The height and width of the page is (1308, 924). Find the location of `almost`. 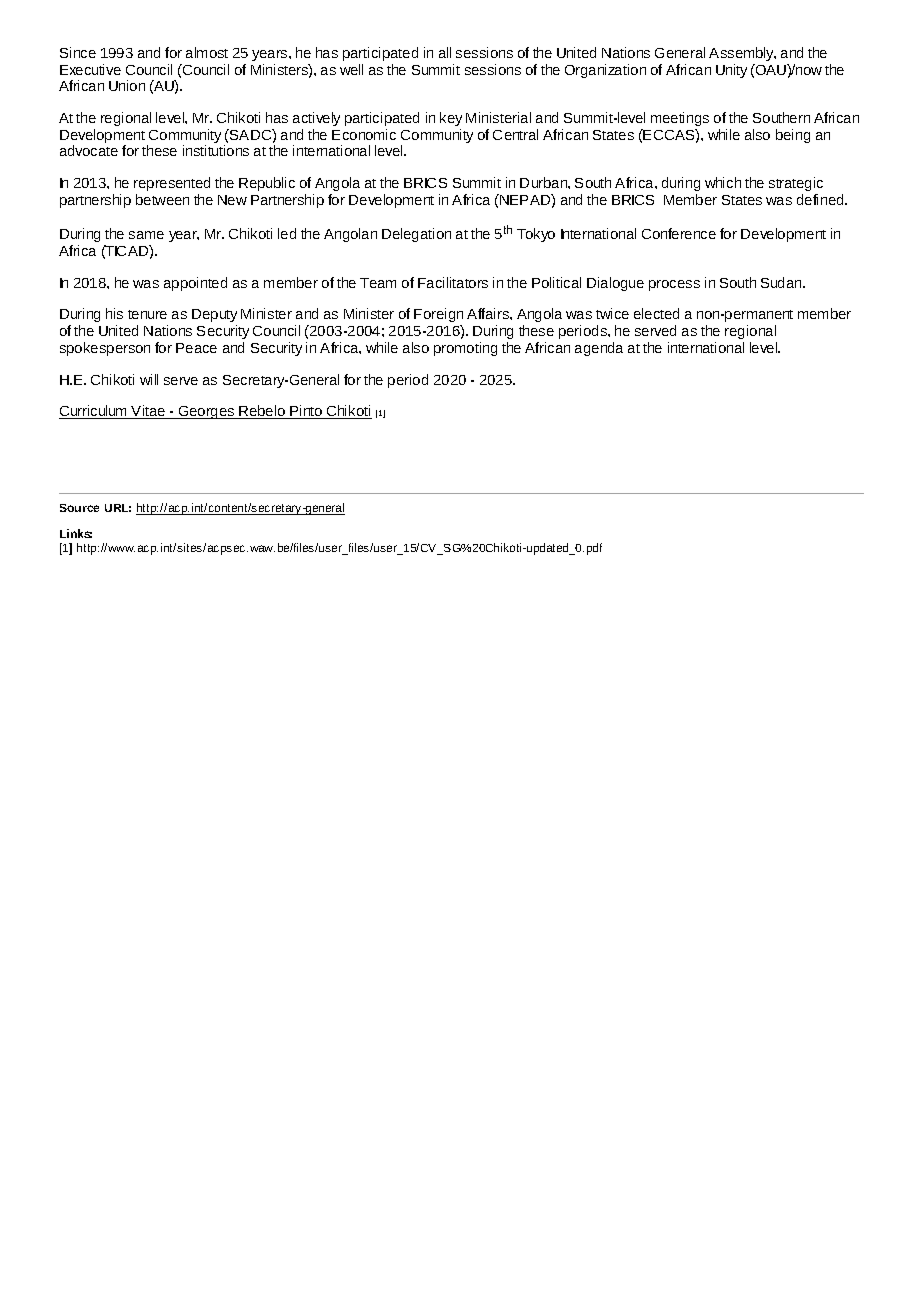

almost is located at coordinates (207, 52).
